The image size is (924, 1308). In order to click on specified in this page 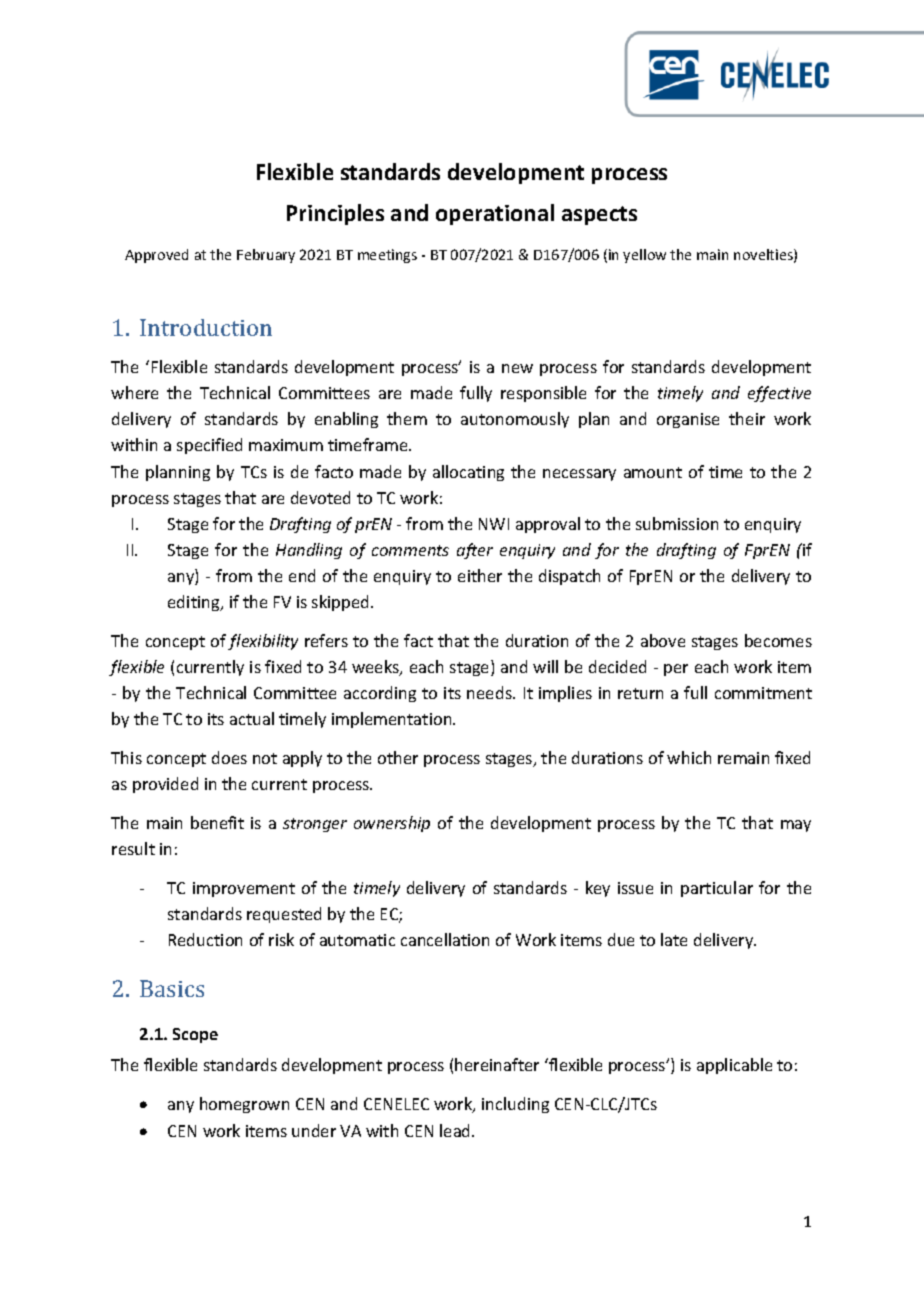, I will do `click(209, 446)`.
